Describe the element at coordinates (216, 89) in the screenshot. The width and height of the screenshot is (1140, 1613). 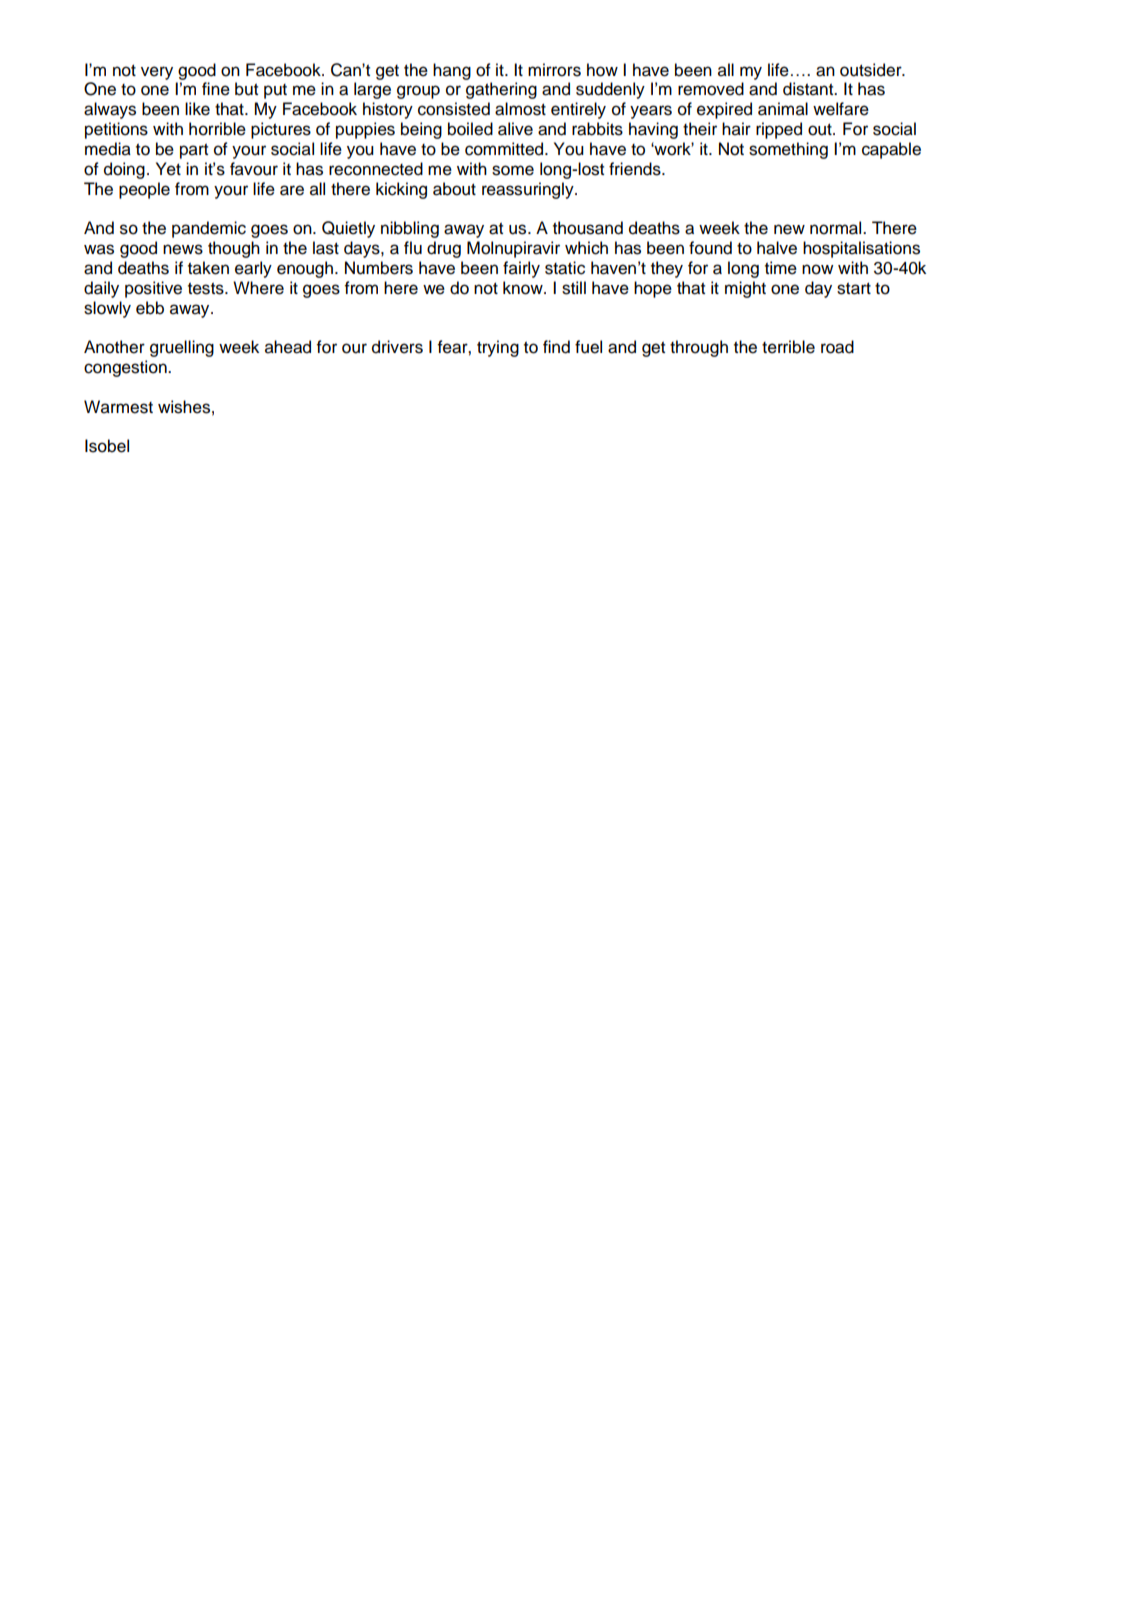
I see `fine` at that location.
